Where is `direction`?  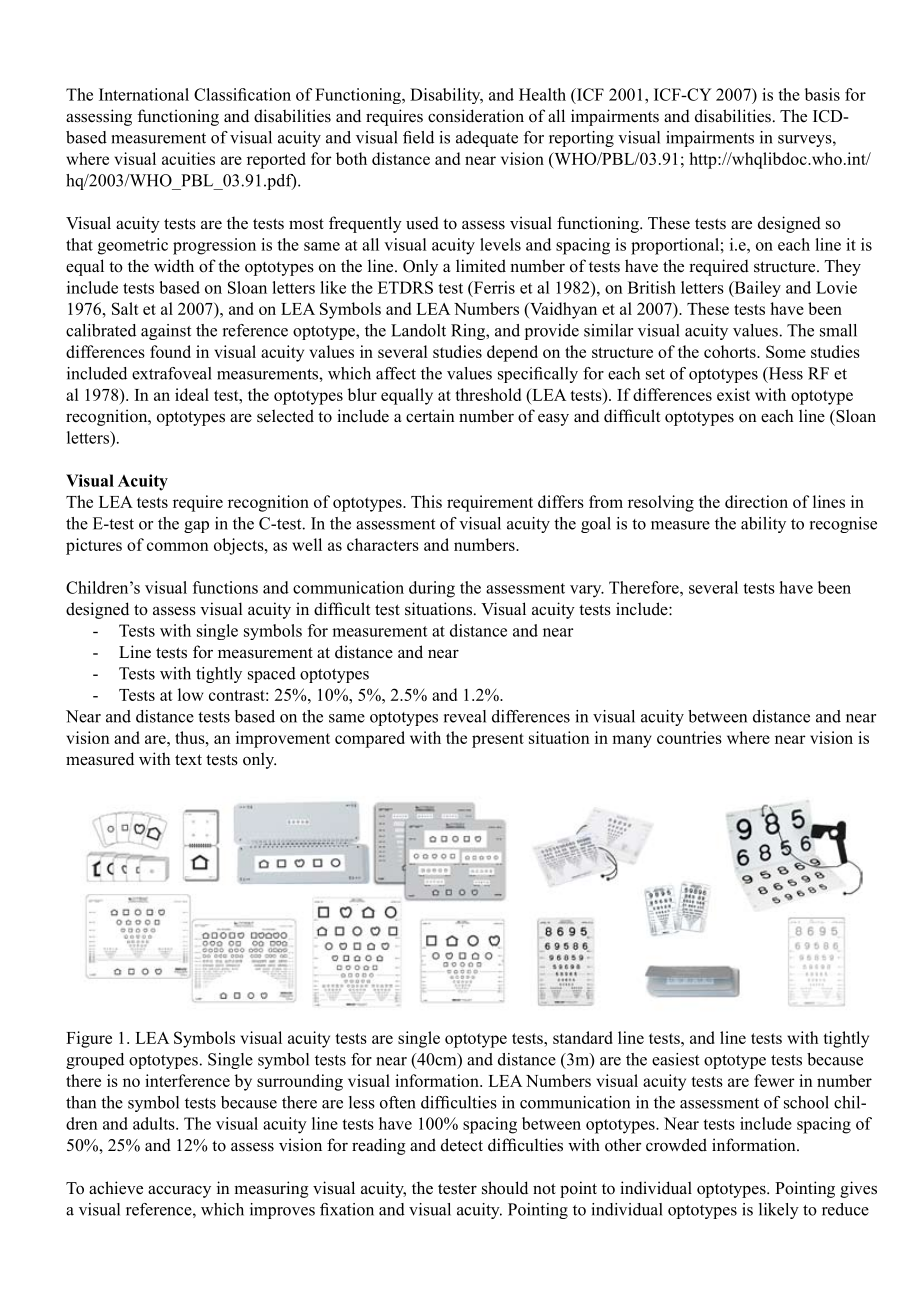
direction is located at coordinates (756, 501).
